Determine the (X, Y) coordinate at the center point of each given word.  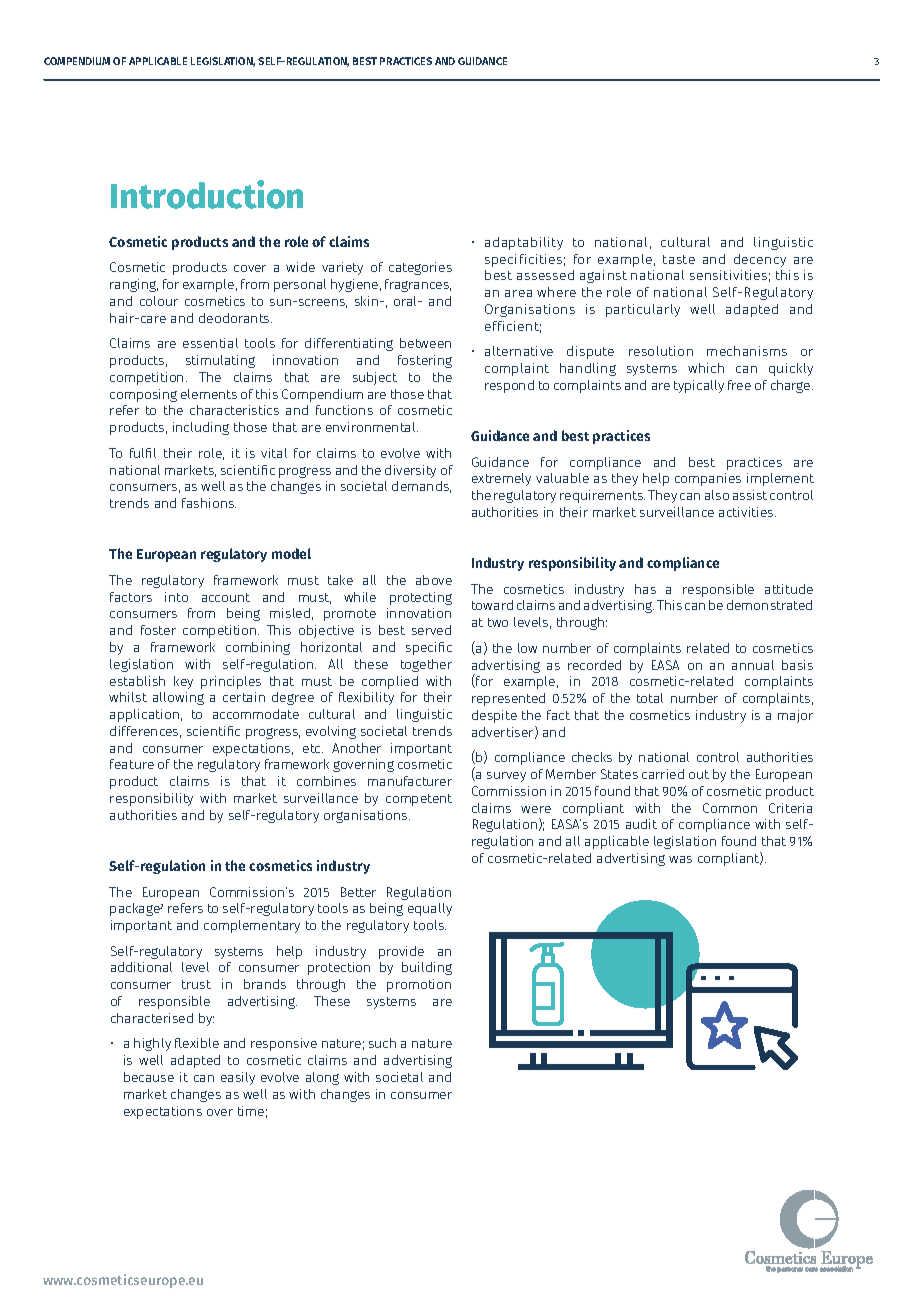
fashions (209, 503)
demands (421, 487)
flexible (197, 1043)
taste (679, 259)
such (382, 1043)
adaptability (524, 243)
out (699, 774)
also (717, 495)
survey (506, 777)
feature (132, 764)
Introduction (207, 194)
